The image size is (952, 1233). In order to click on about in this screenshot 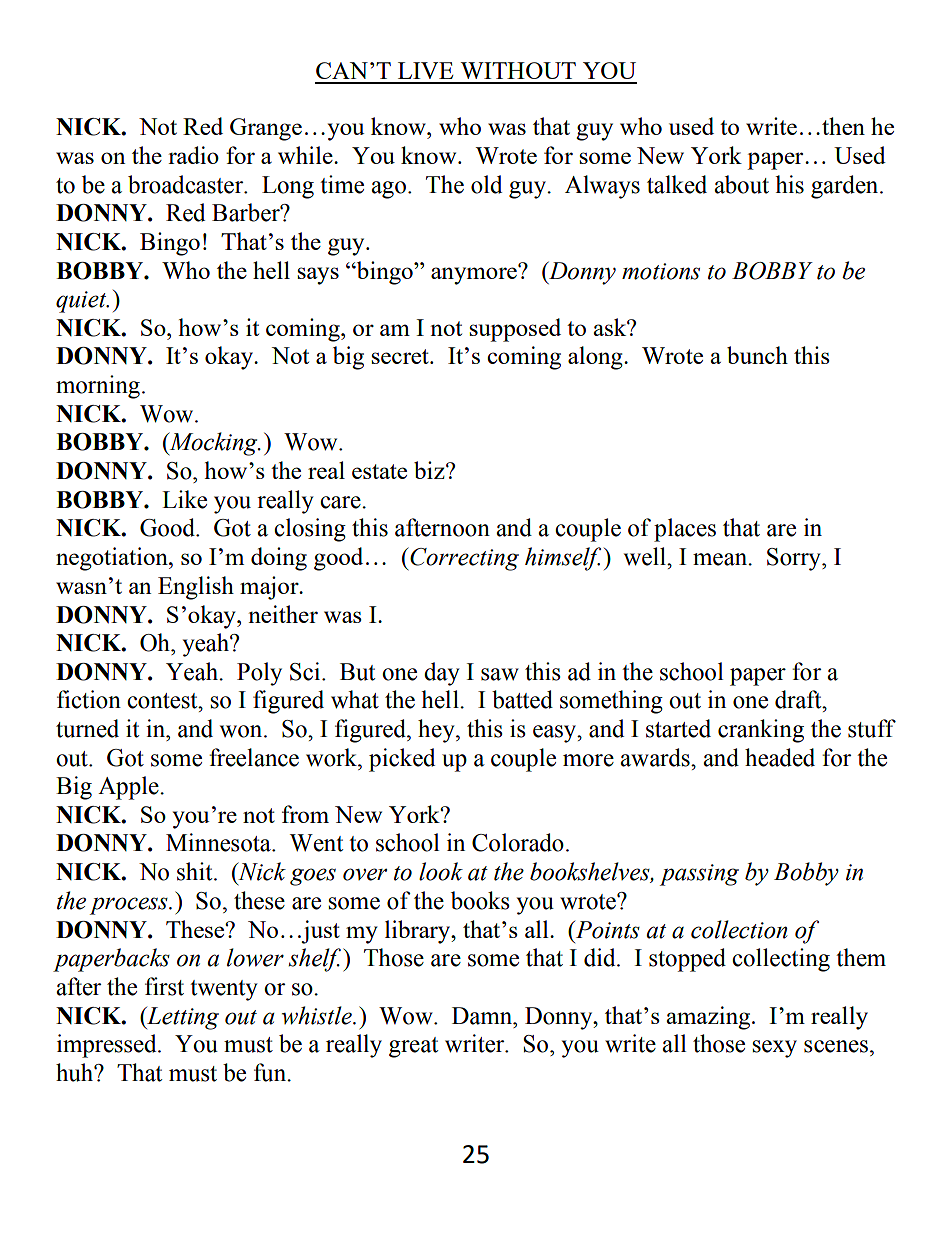, I will do `click(741, 184)`.
